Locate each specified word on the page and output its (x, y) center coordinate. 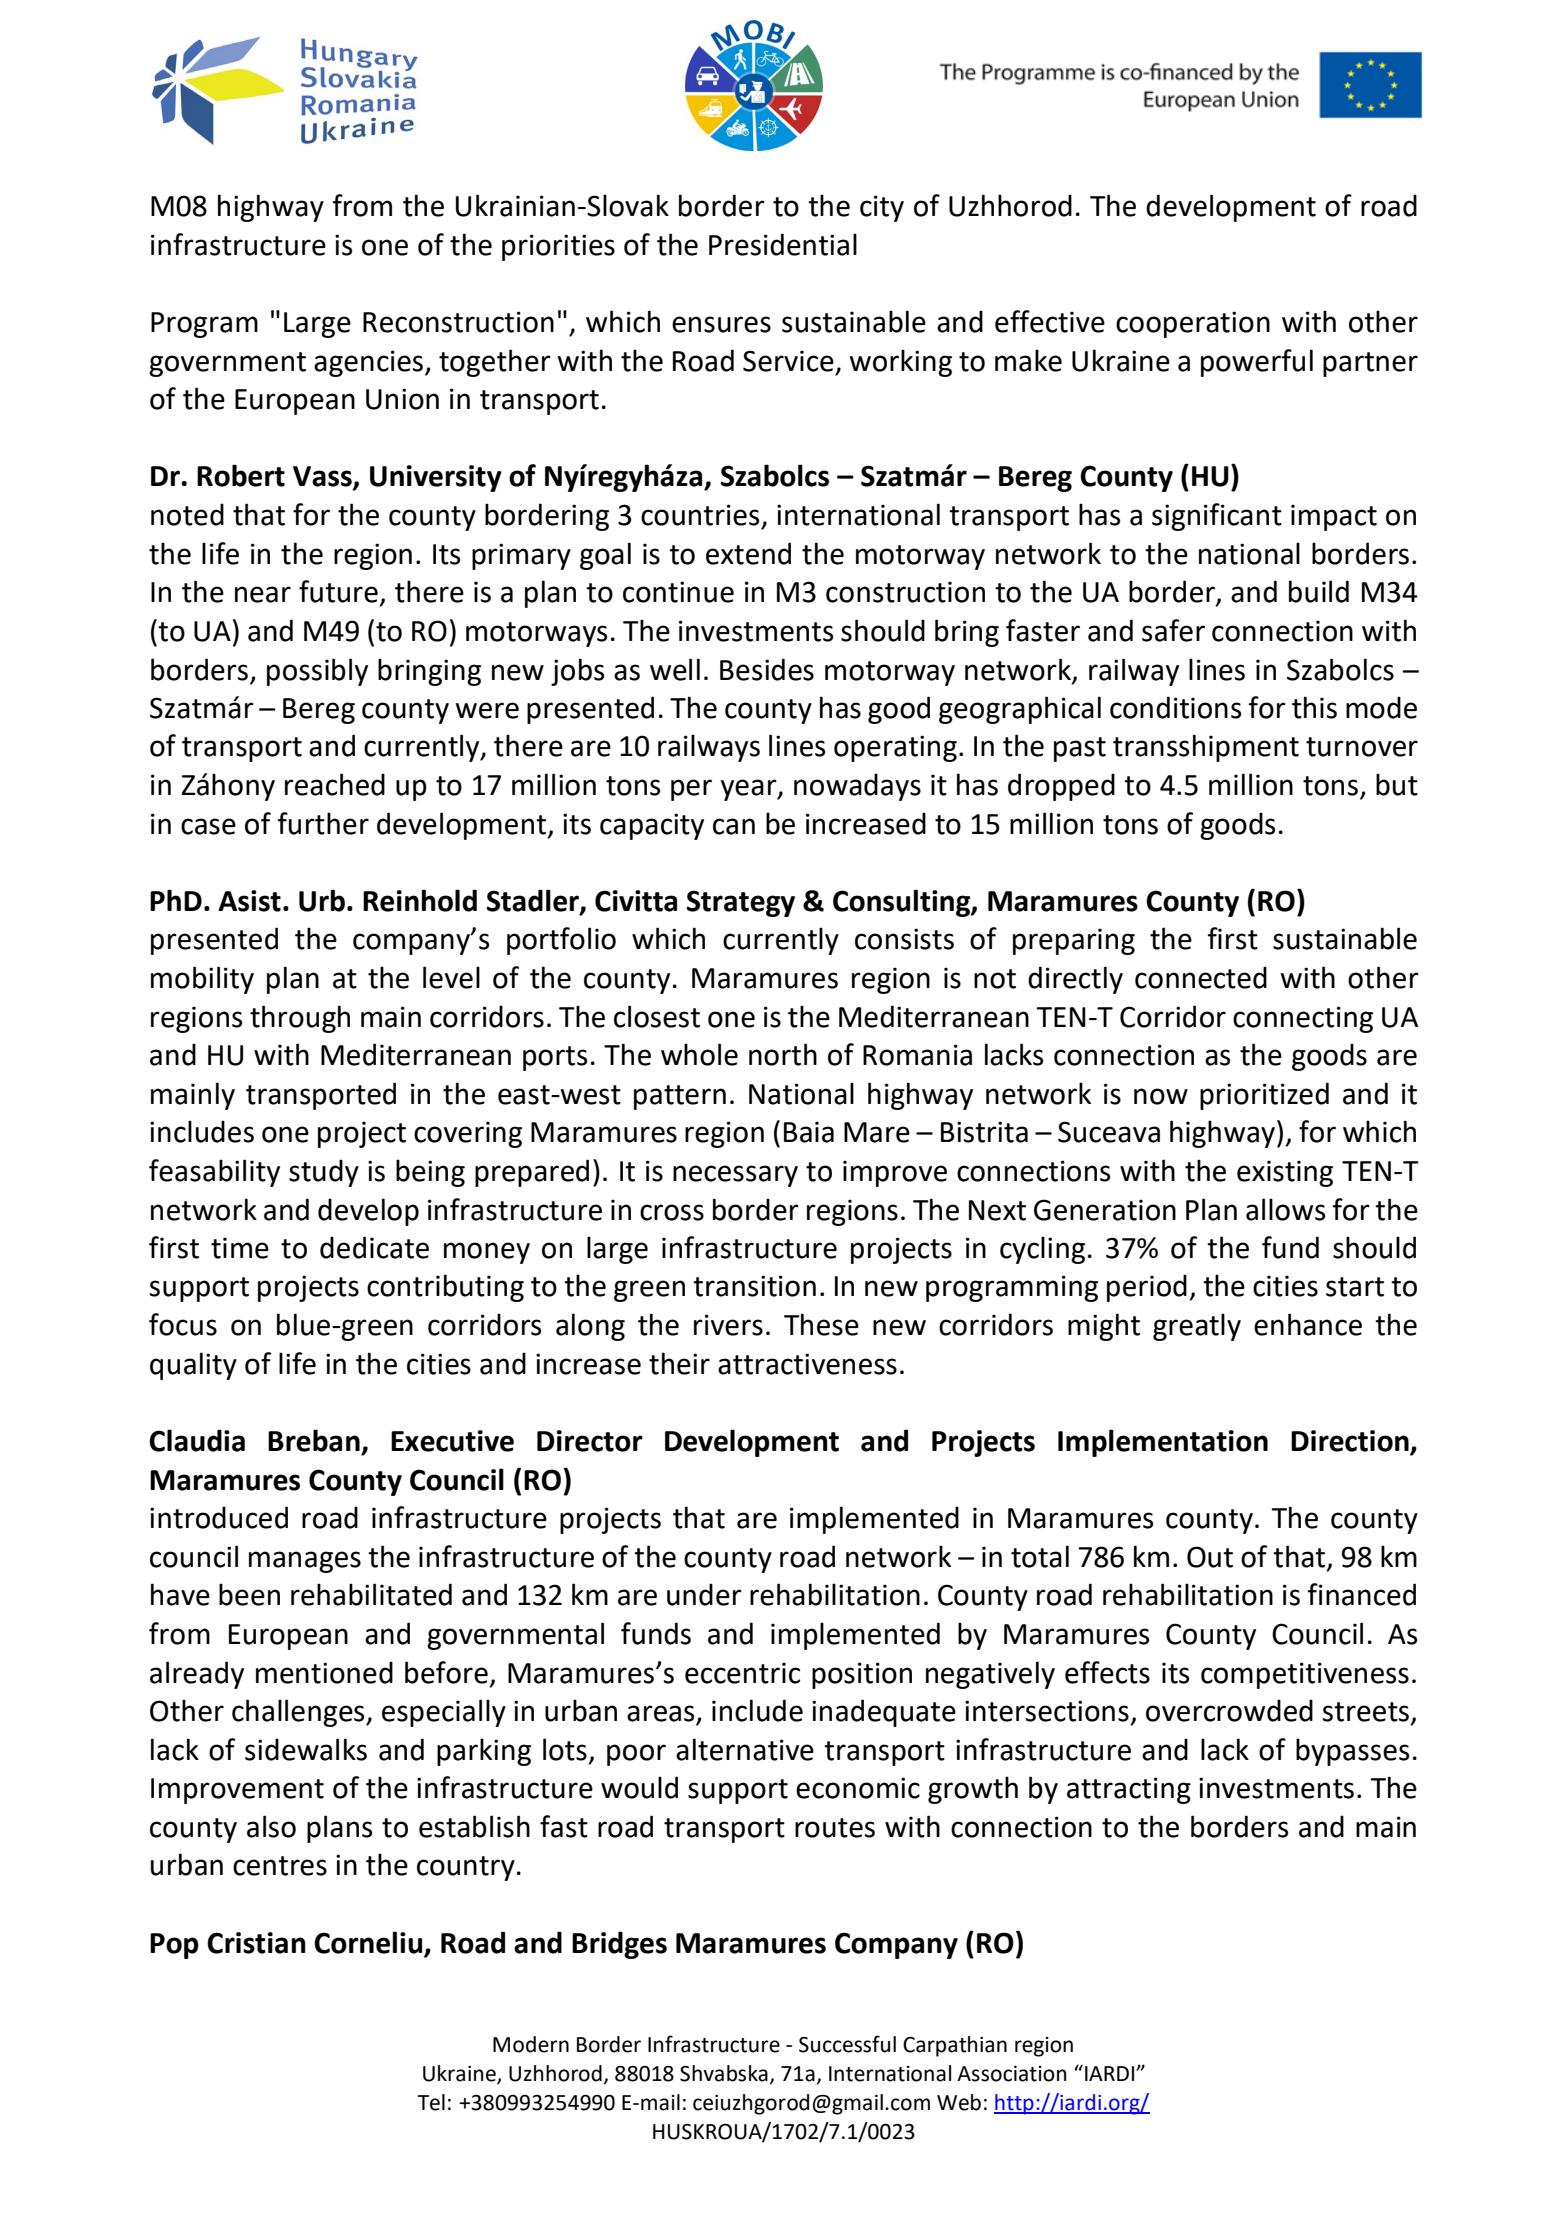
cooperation (1193, 324)
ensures (721, 324)
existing (1285, 1173)
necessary (735, 1176)
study (324, 1173)
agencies (368, 363)
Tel (431, 2102)
